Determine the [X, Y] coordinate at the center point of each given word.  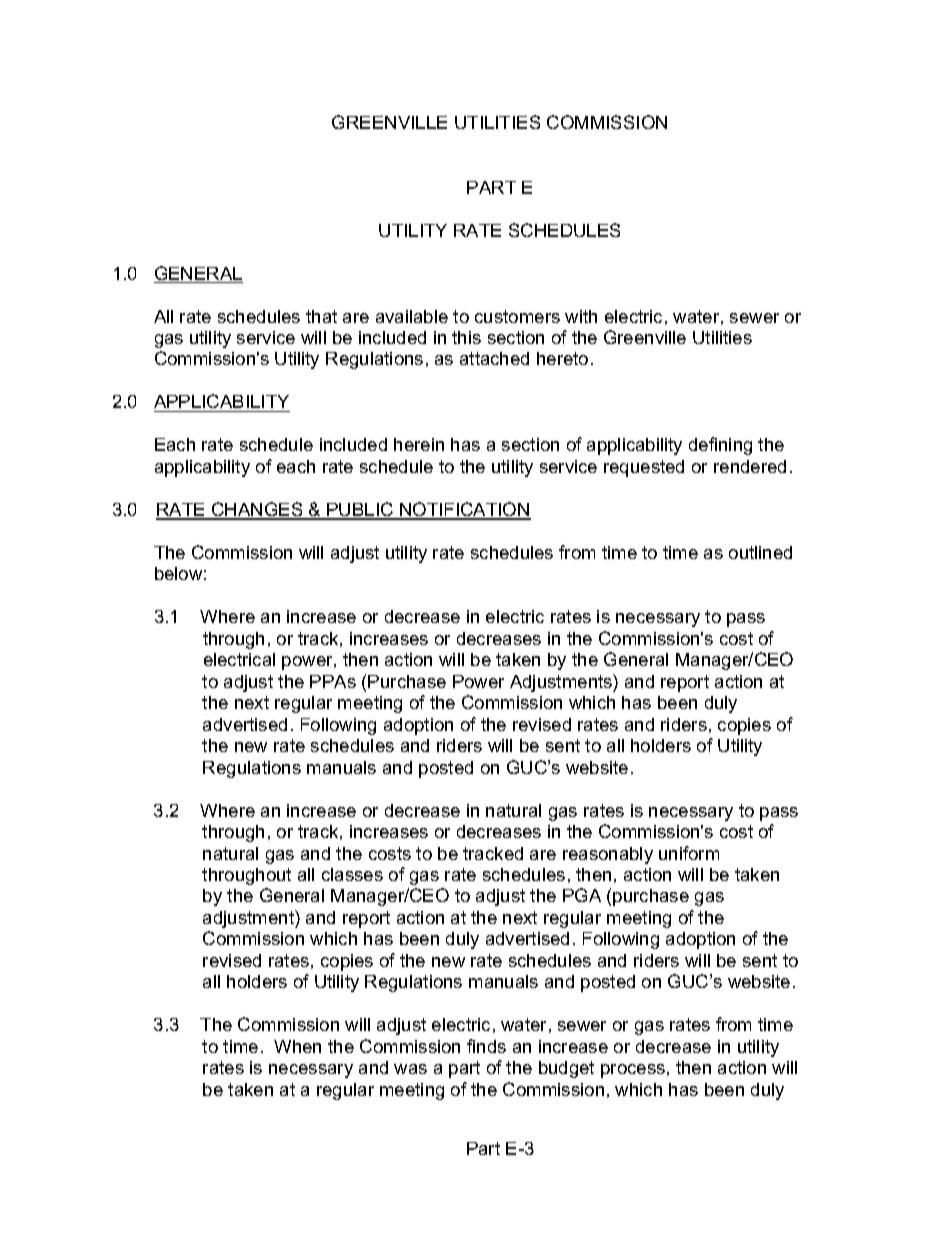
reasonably [608, 855]
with [581, 316]
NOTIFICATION [464, 510]
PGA [582, 895]
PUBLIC [360, 510]
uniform [689, 853]
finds [486, 1046]
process [633, 1071]
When [297, 1046]
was [410, 1069]
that [321, 316]
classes [352, 874]
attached [494, 358]
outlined [760, 552]
